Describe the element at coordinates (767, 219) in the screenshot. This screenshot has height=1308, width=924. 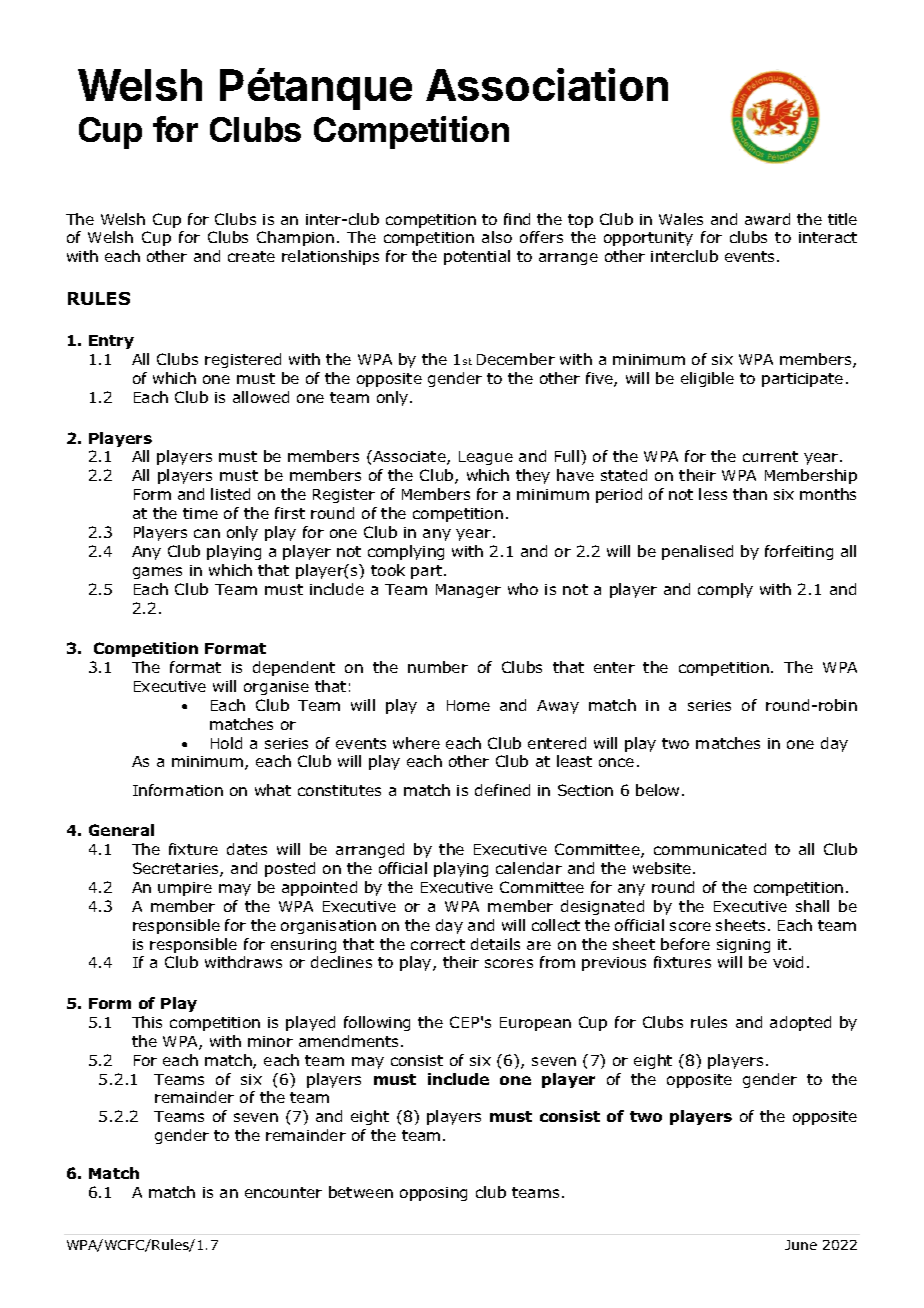
I see `award` at that location.
